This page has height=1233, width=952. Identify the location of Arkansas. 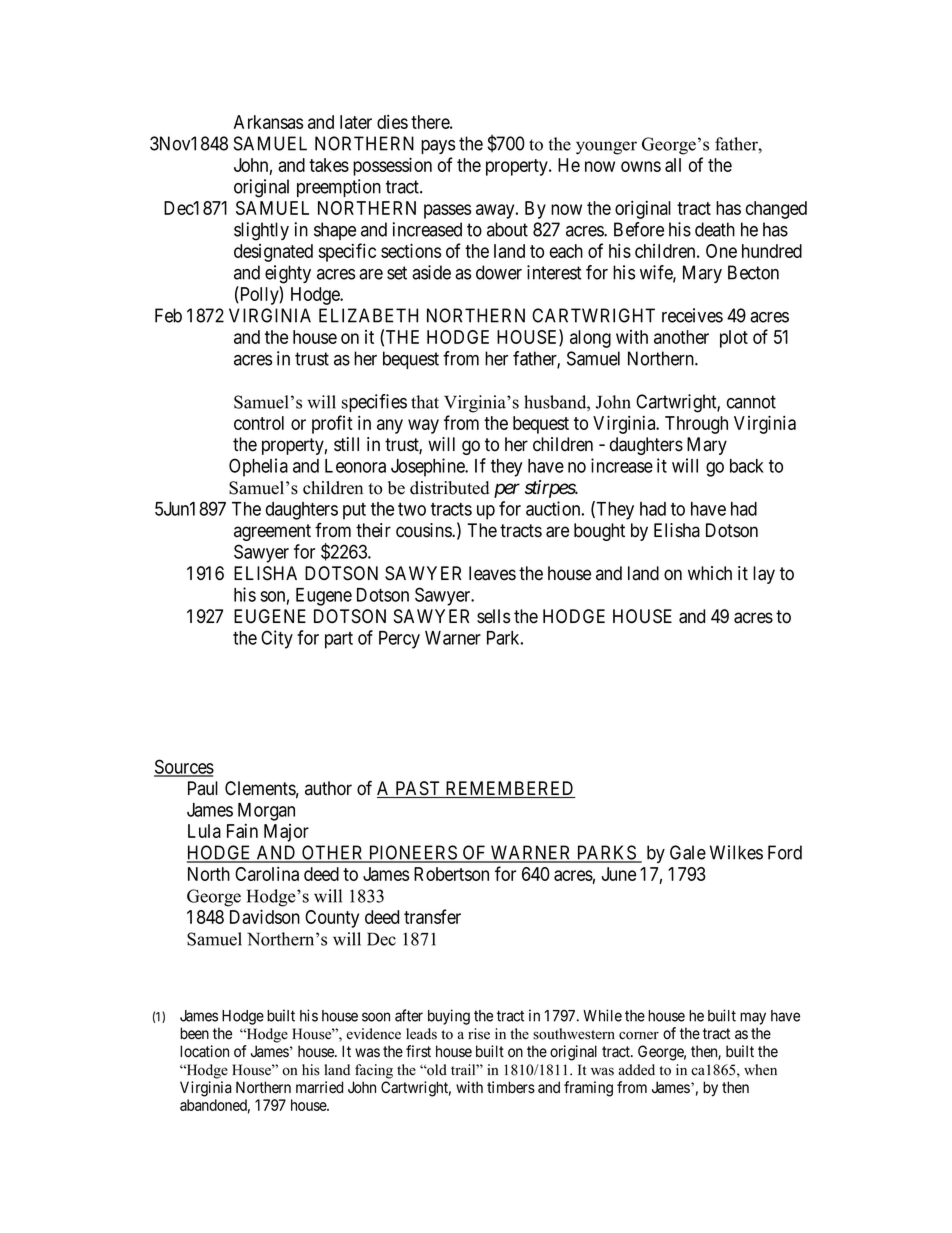
(268, 122).
